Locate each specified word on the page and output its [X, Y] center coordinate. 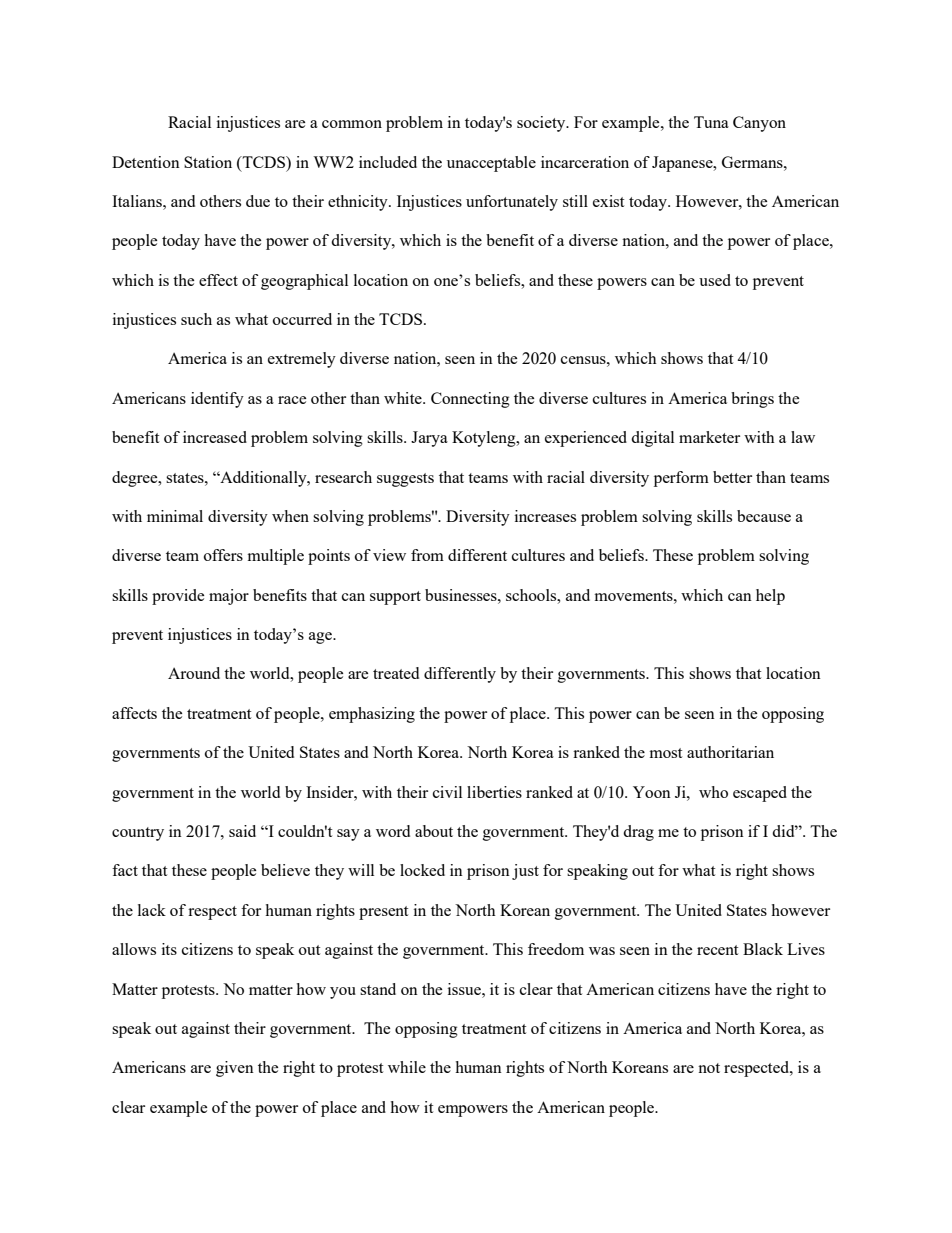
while [407, 1067]
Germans [753, 162]
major [229, 597]
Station [208, 162]
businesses [462, 595]
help [770, 597]
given [235, 1069]
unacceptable [491, 164]
